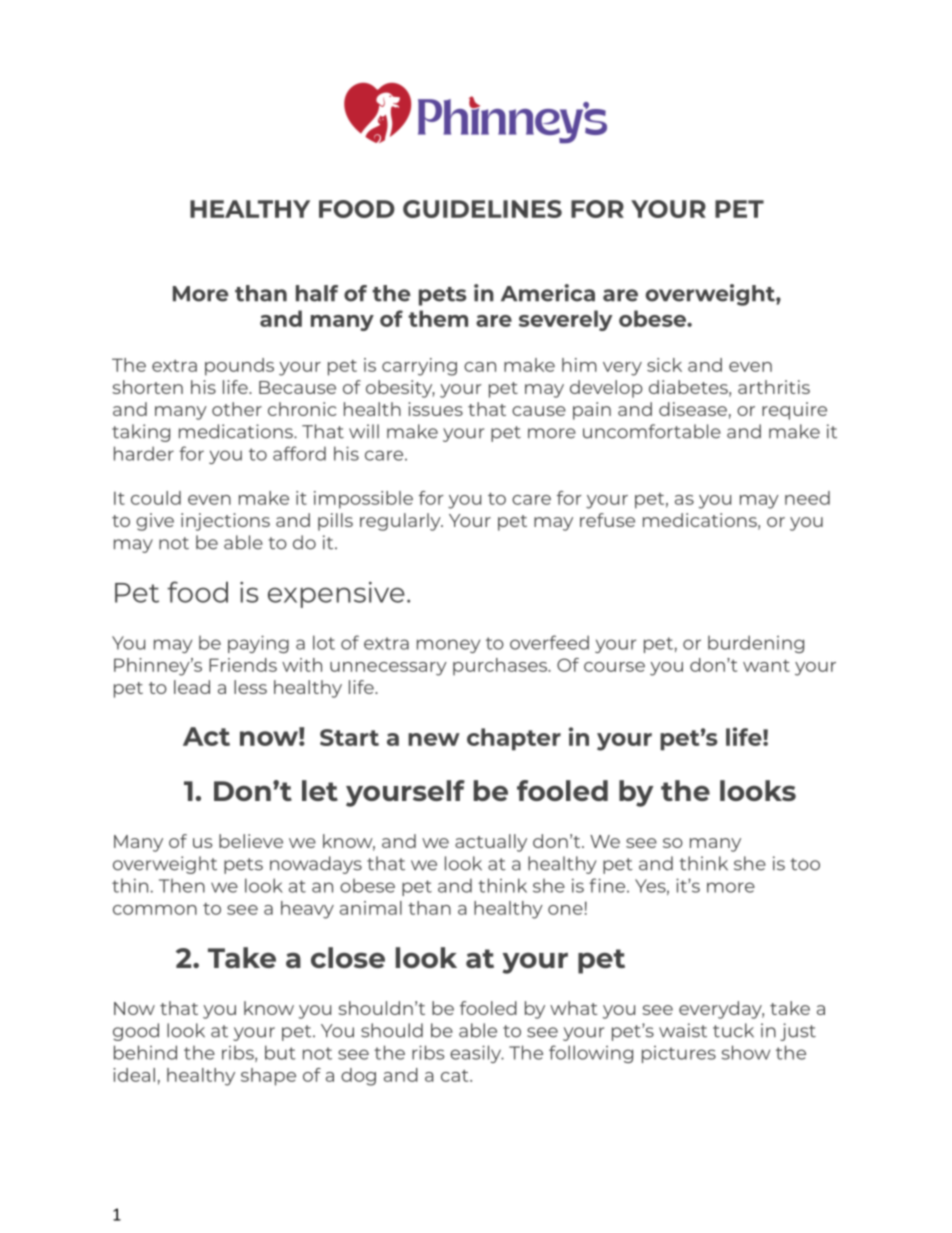 This screenshot has height=1233, width=952. What do you see at coordinates (756, 644) in the screenshot?
I see `burdening` at bounding box center [756, 644].
